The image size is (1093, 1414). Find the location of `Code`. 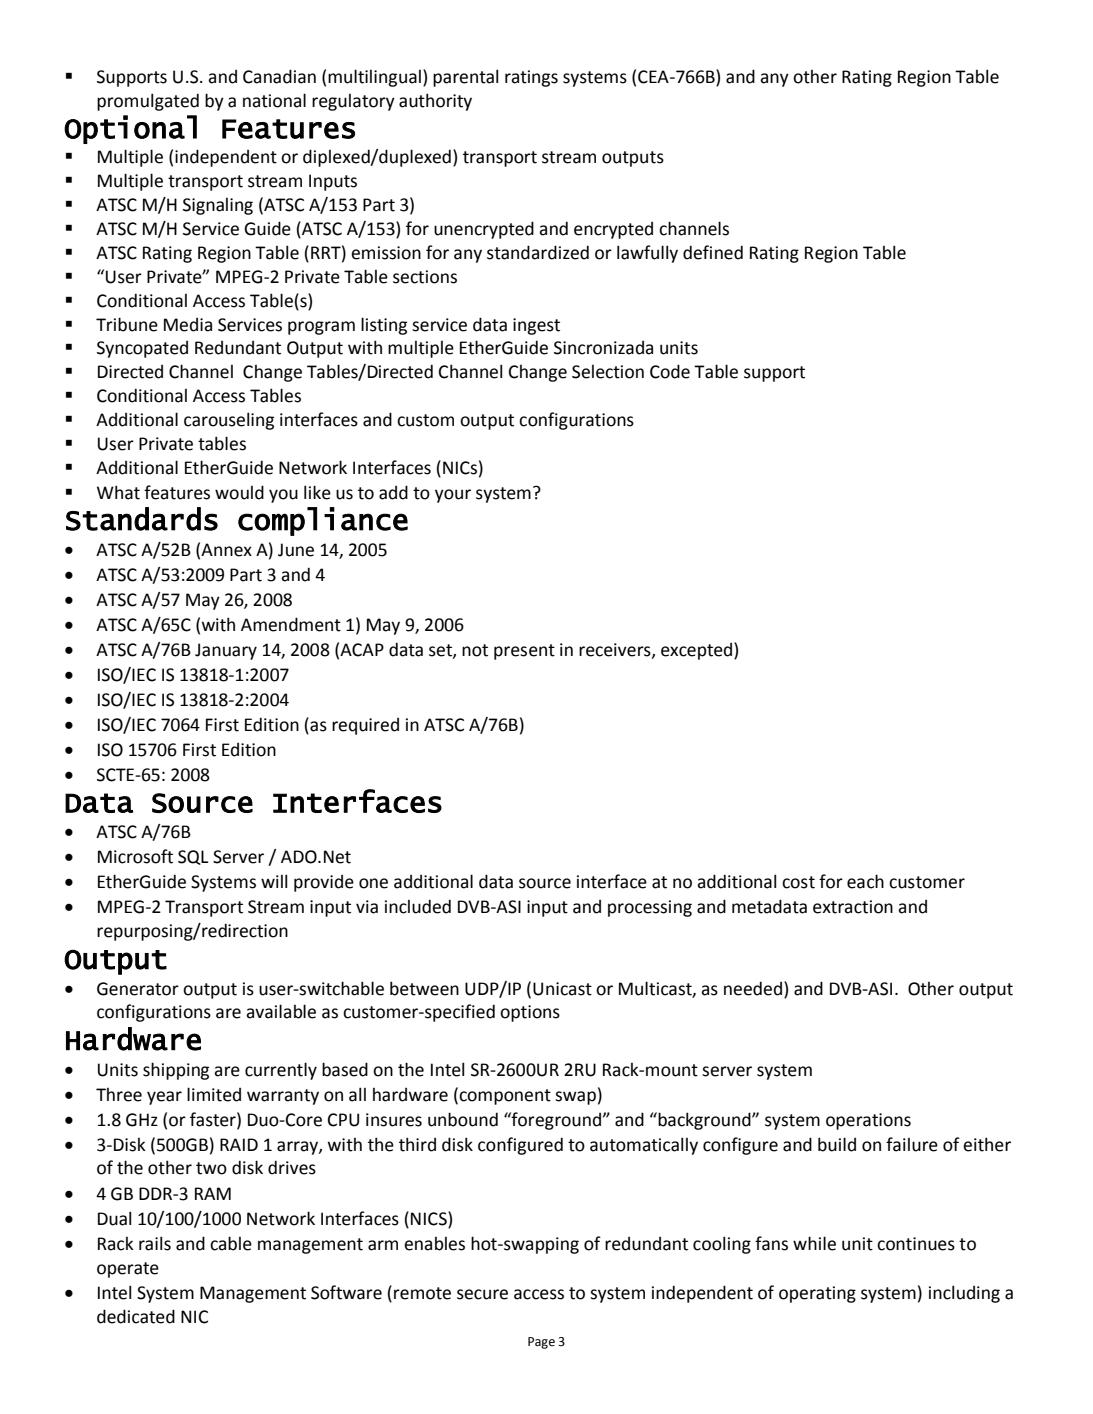

Code is located at coordinates (670, 371).
